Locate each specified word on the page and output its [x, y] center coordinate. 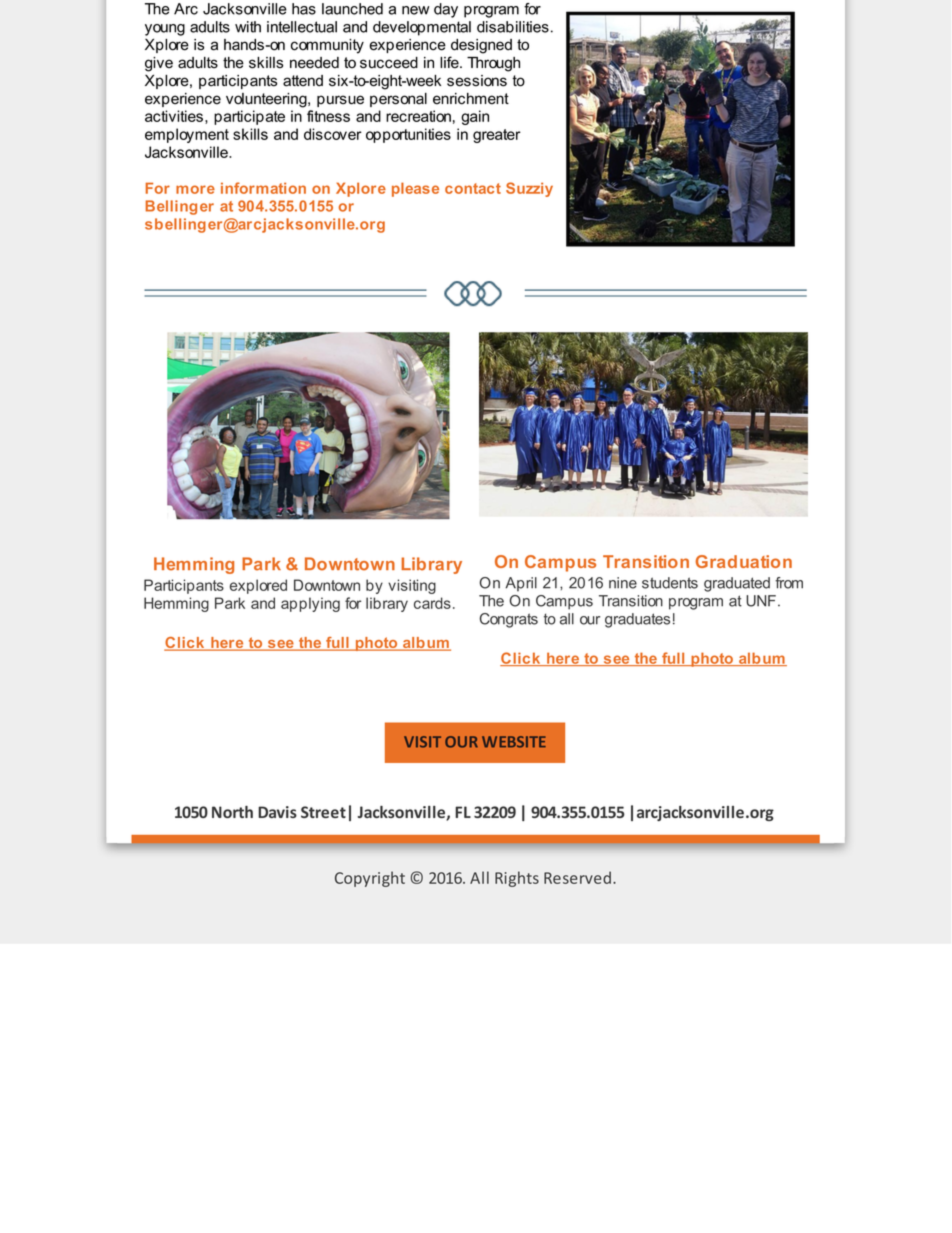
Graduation [743, 561]
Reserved [577, 877]
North [232, 812]
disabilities [513, 27]
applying [310, 604]
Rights [517, 879]
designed [481, 46]
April [521, 584]
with [248, 27]
